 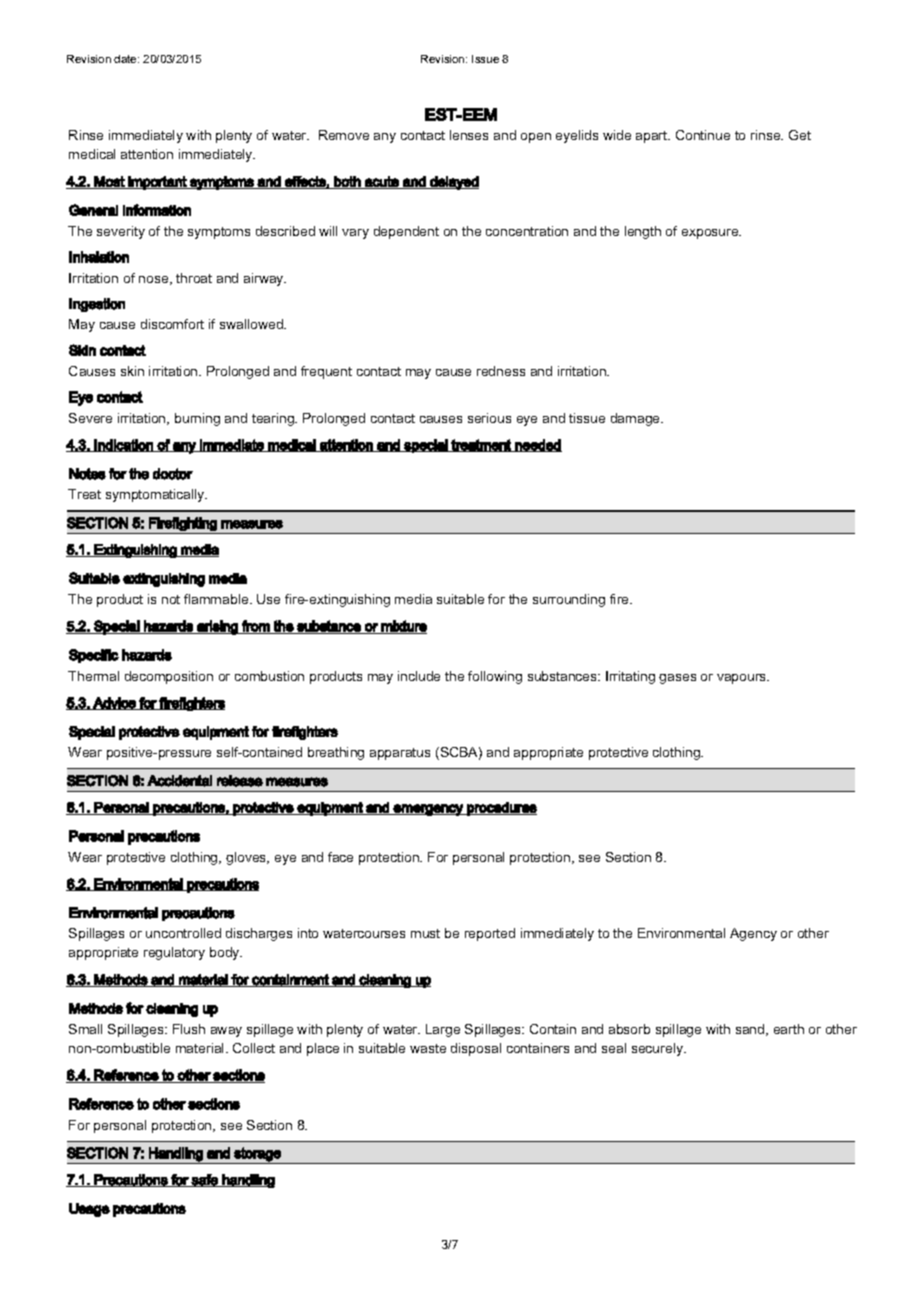 I want to click on securely, so click(x=658, y=1049).
